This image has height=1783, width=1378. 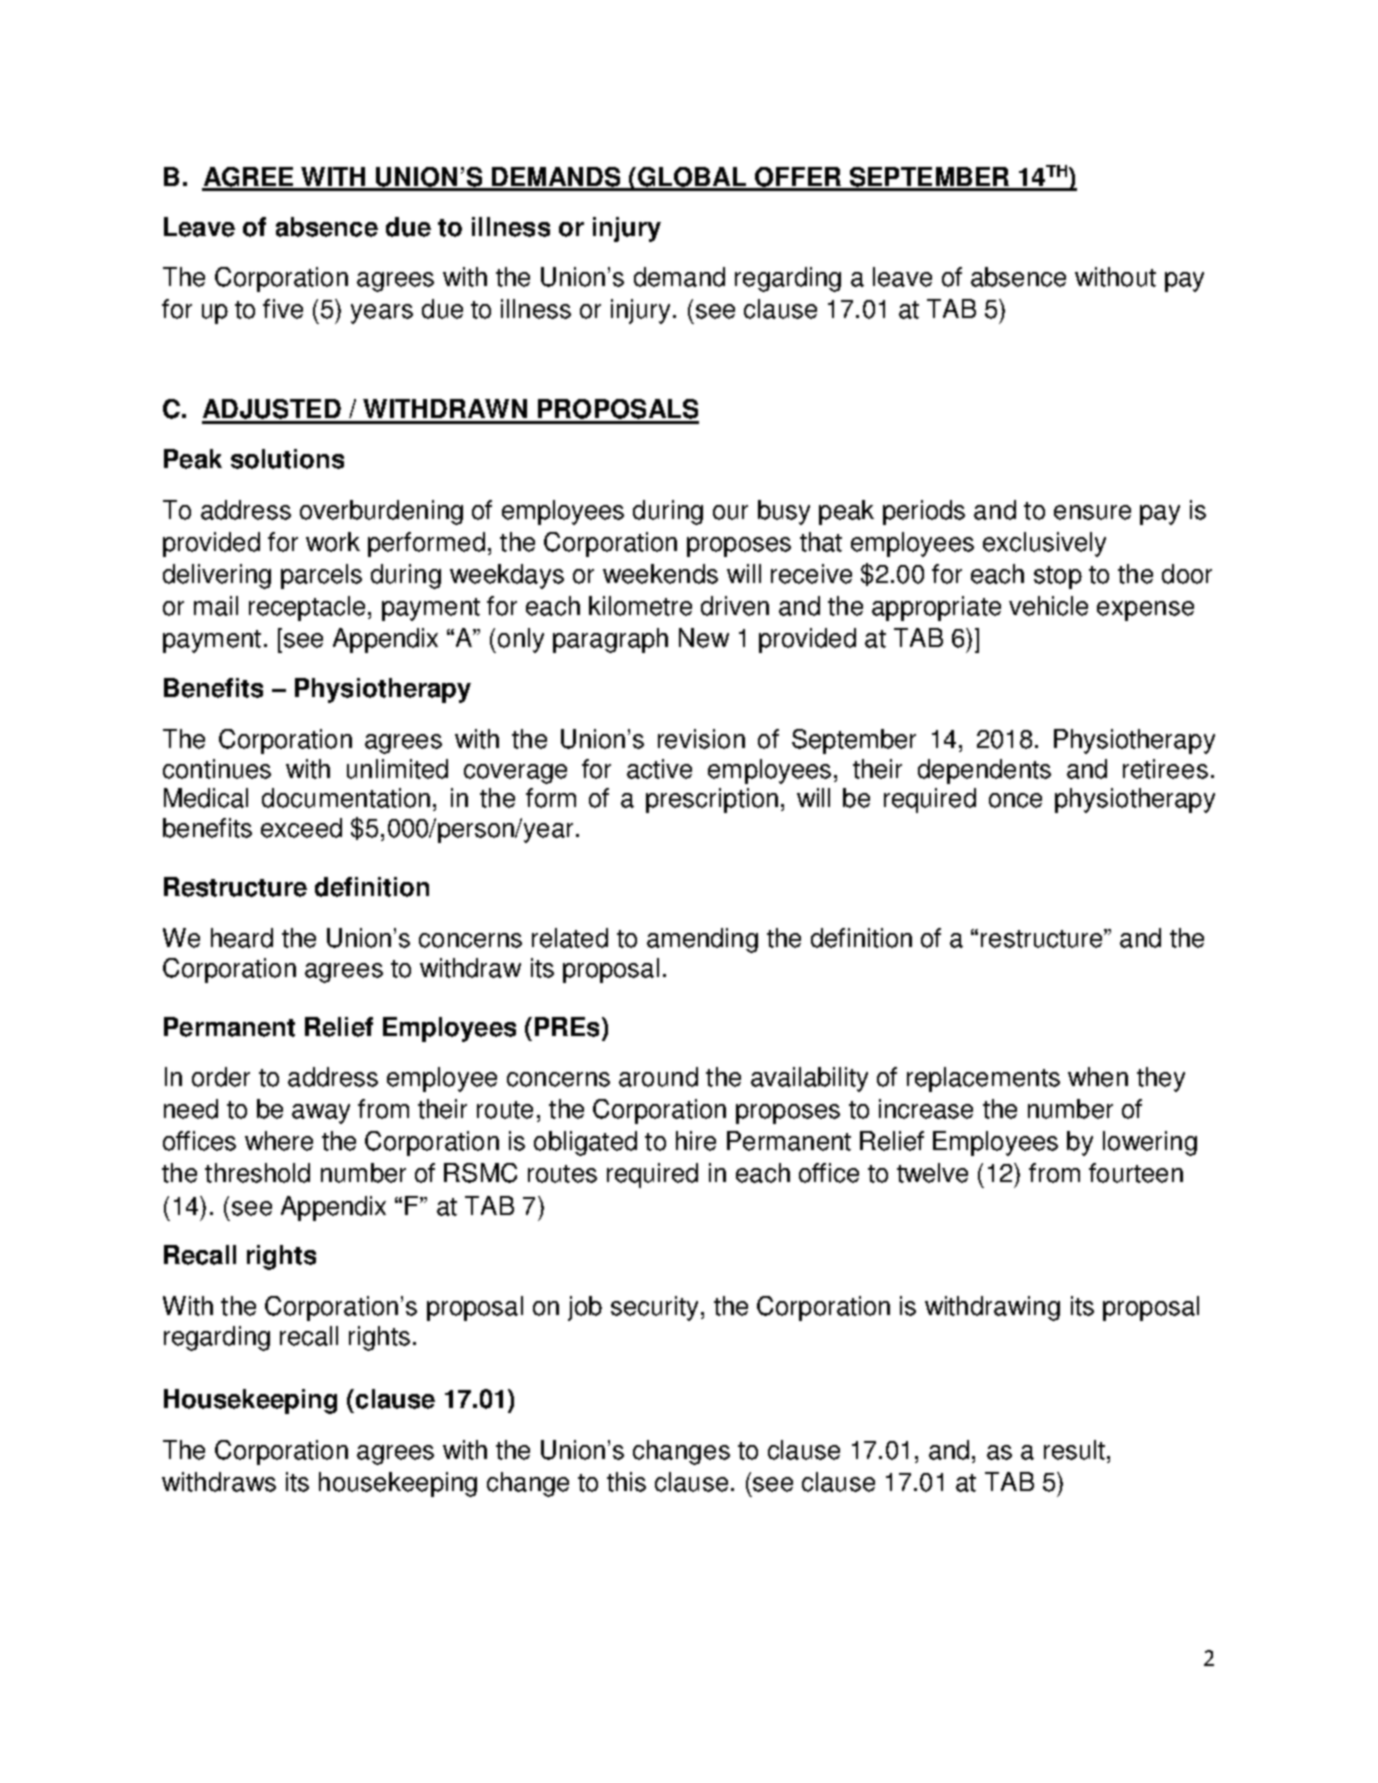 What do you see at coordinates (784, 512) in the image?
I see `busy` at bounding box center [784, 512].
